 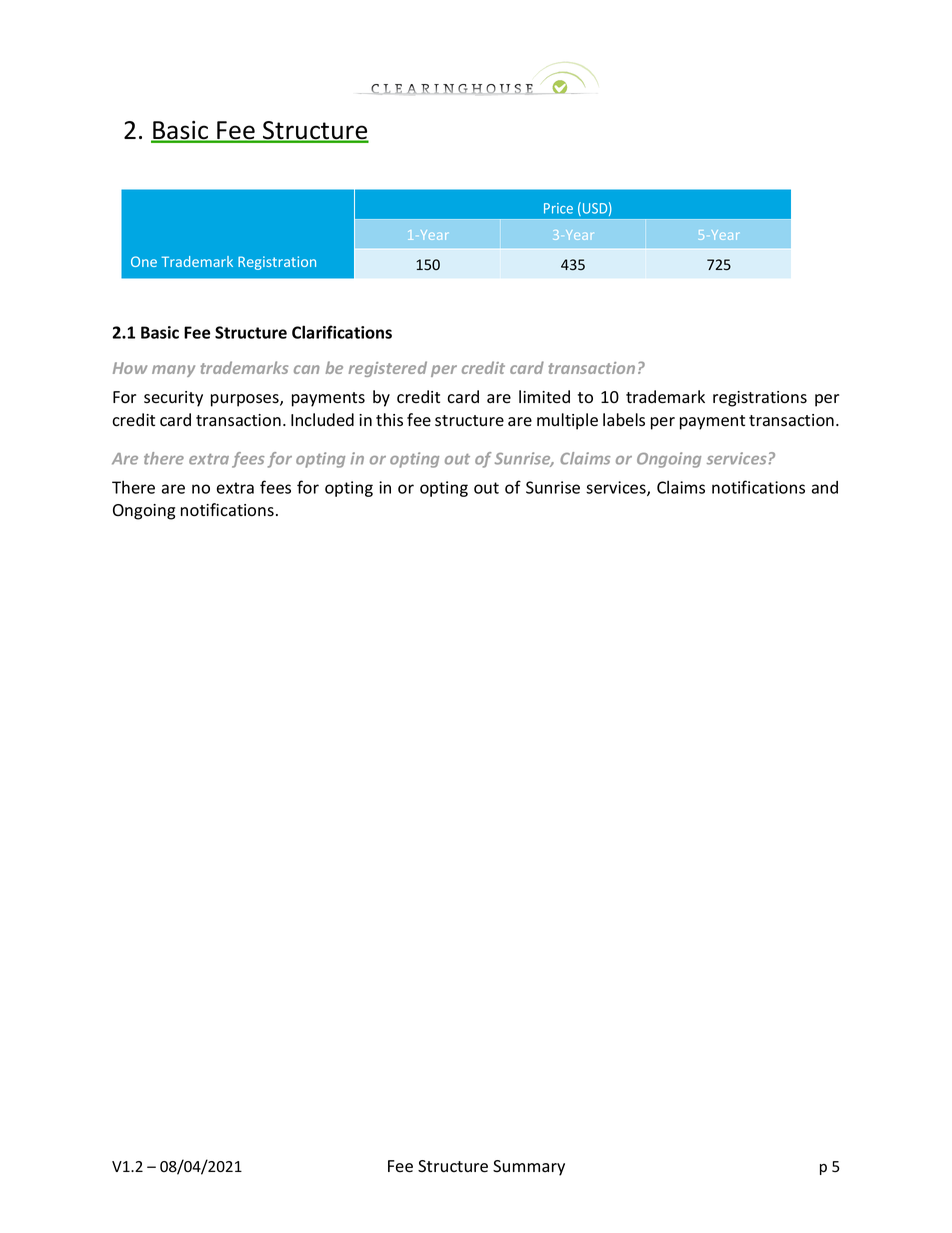 What do you see at coordinates (322, 420) in the page?
I see `Included` at bounding box center [322, 420].
